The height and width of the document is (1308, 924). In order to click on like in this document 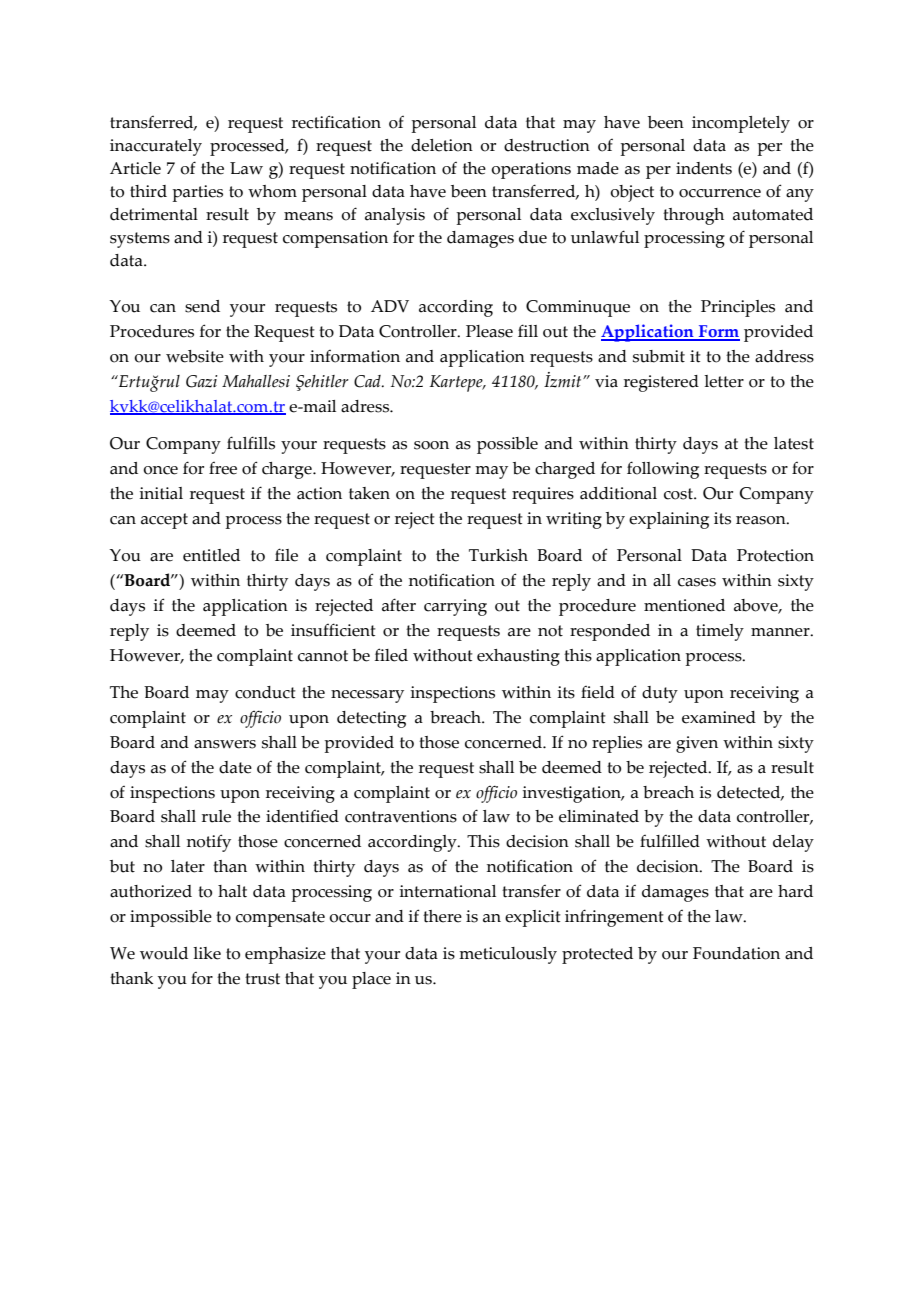, I will do `click(207, 953)`.
